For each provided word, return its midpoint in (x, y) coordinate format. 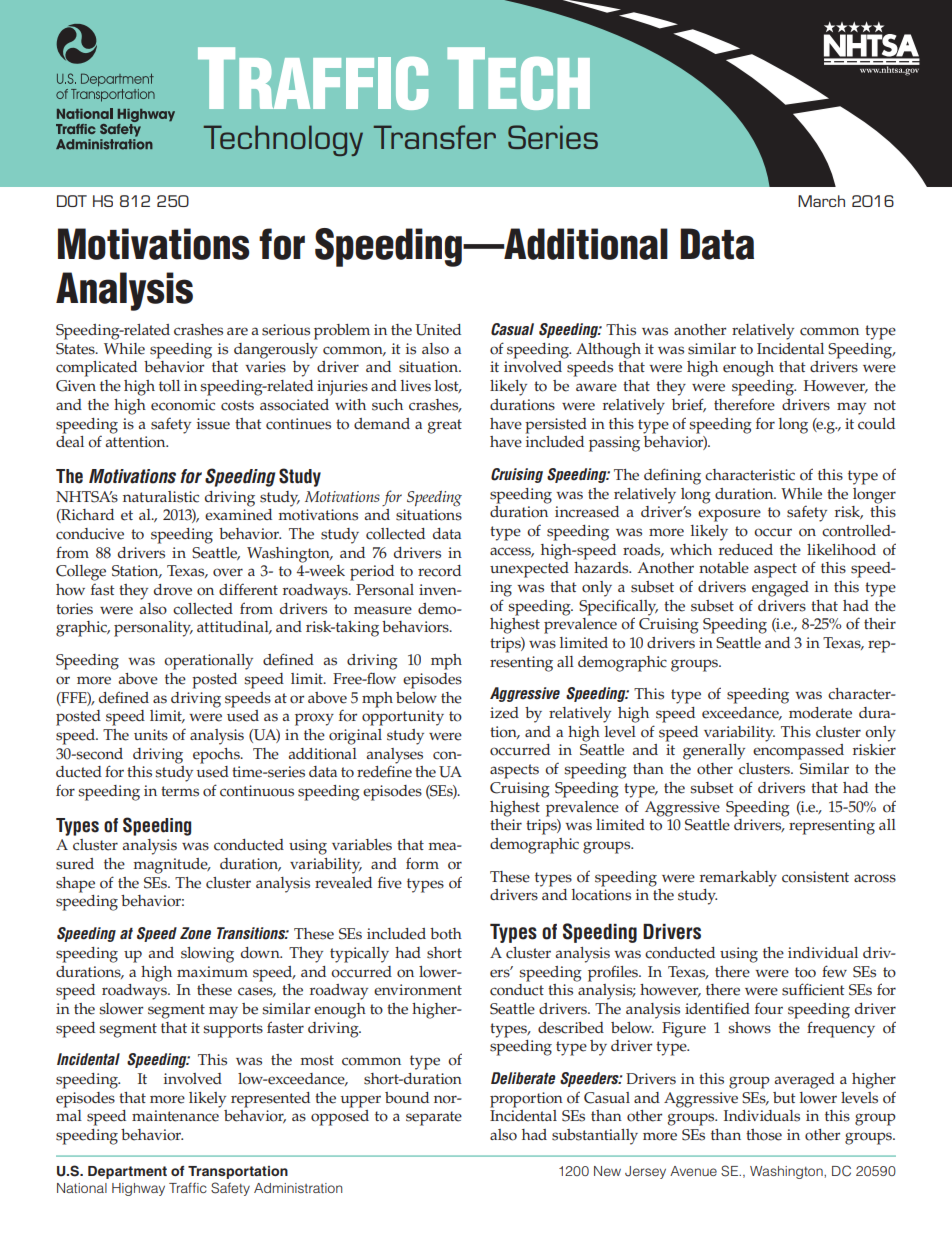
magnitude (171, 866)
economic (183, 405)
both (446, 934)
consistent (815, 877)
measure (383, 610)
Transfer (435, 137)
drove (173, 590)
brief (689, 405)
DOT (72, 201)
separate (434, 1118)
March (821, 201)
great (445, 426)
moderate (820, 713)
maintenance (175, 1116)
